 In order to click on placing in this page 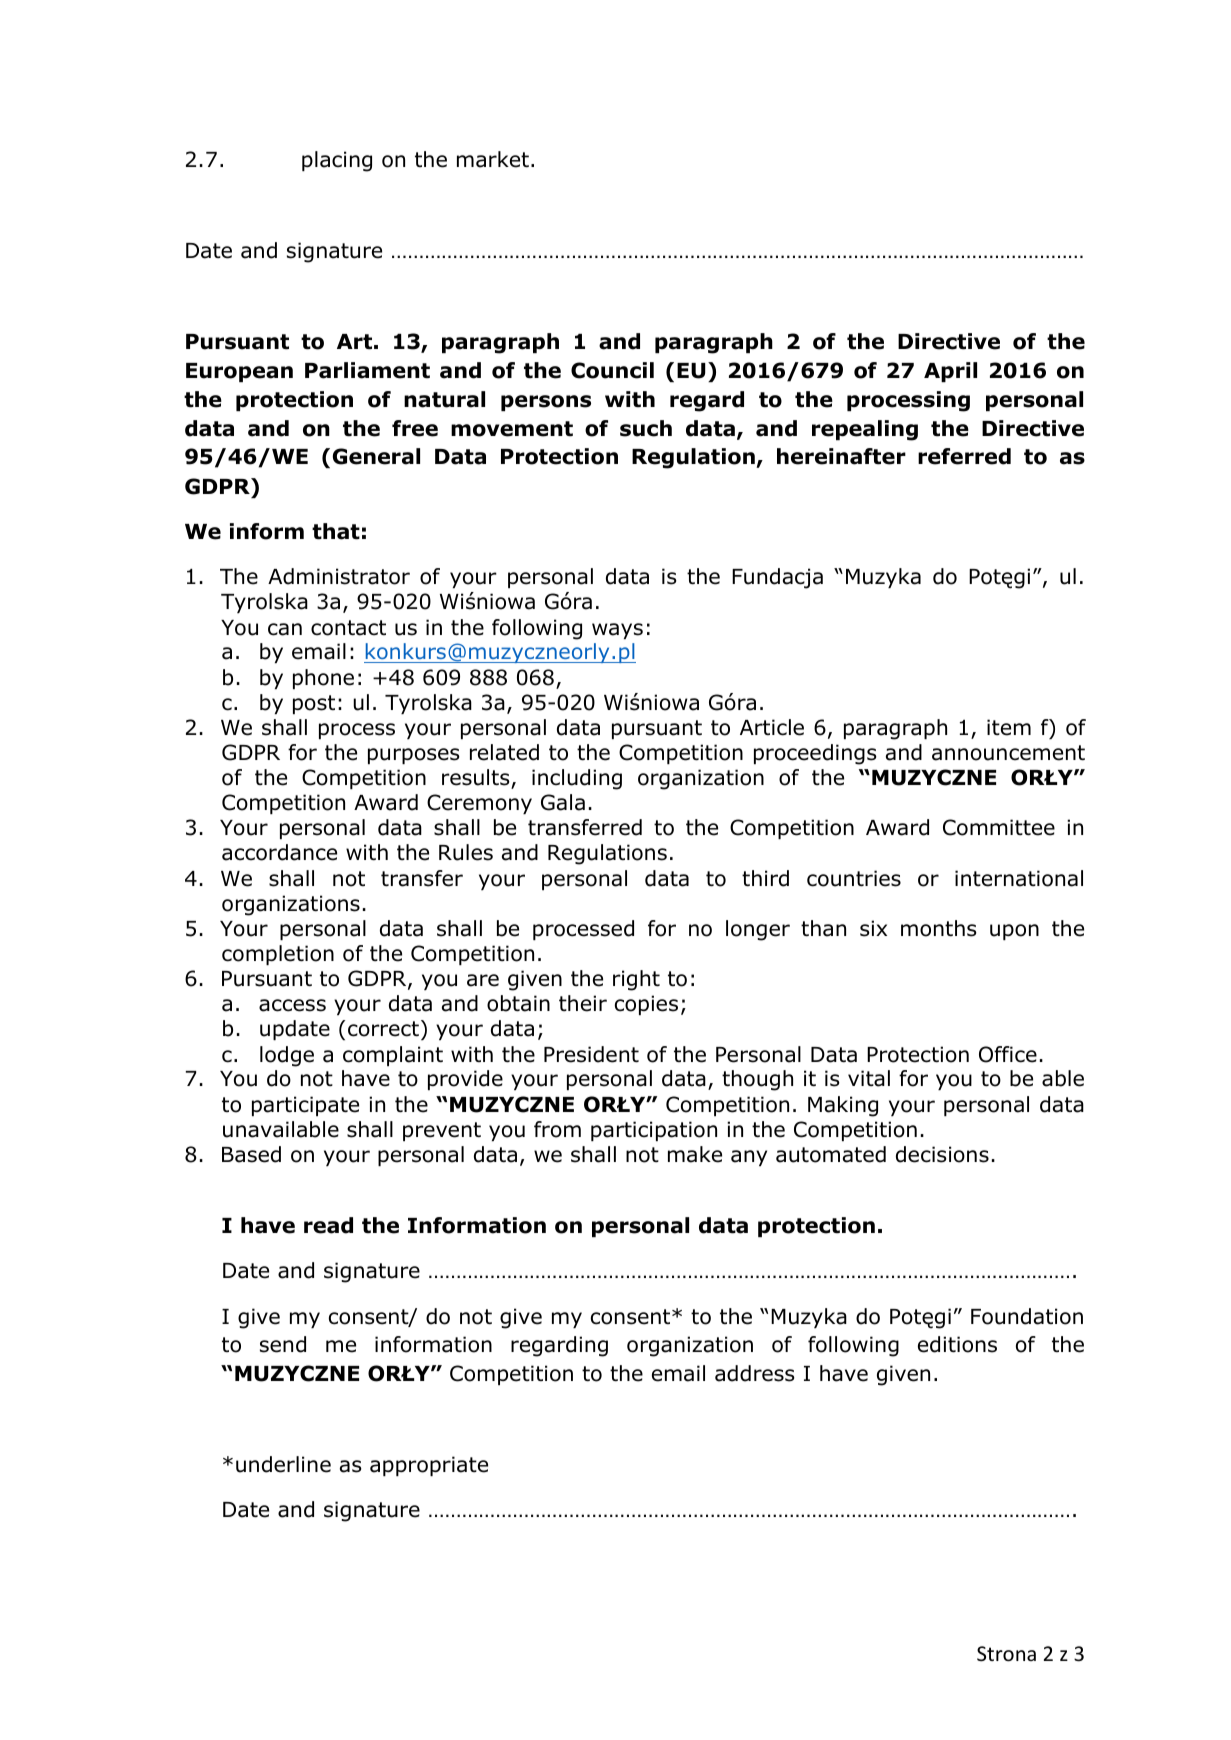, I will do `click(337, 161)`.
